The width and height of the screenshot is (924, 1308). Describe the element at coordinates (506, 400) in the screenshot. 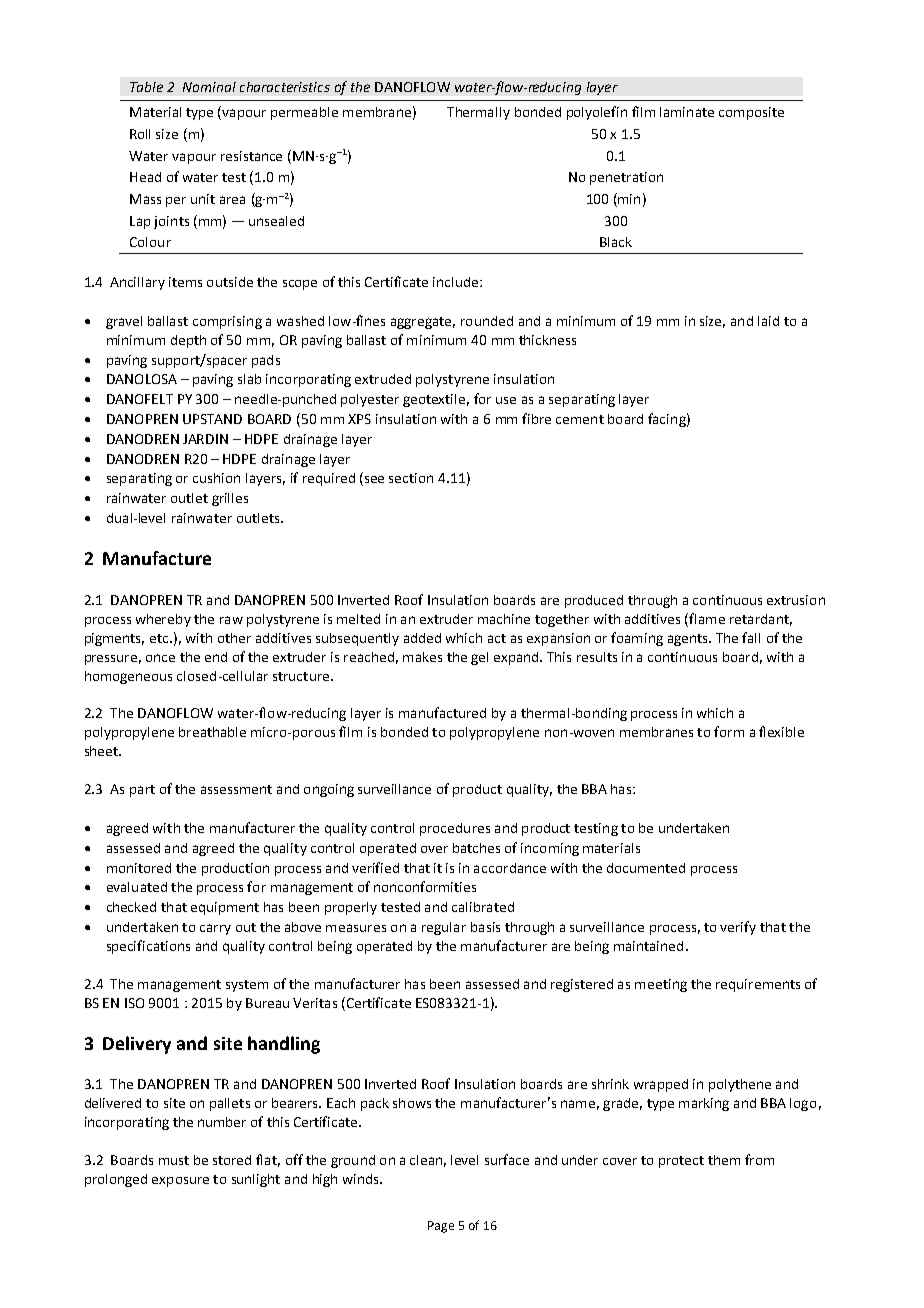

I see `use` at that location.
